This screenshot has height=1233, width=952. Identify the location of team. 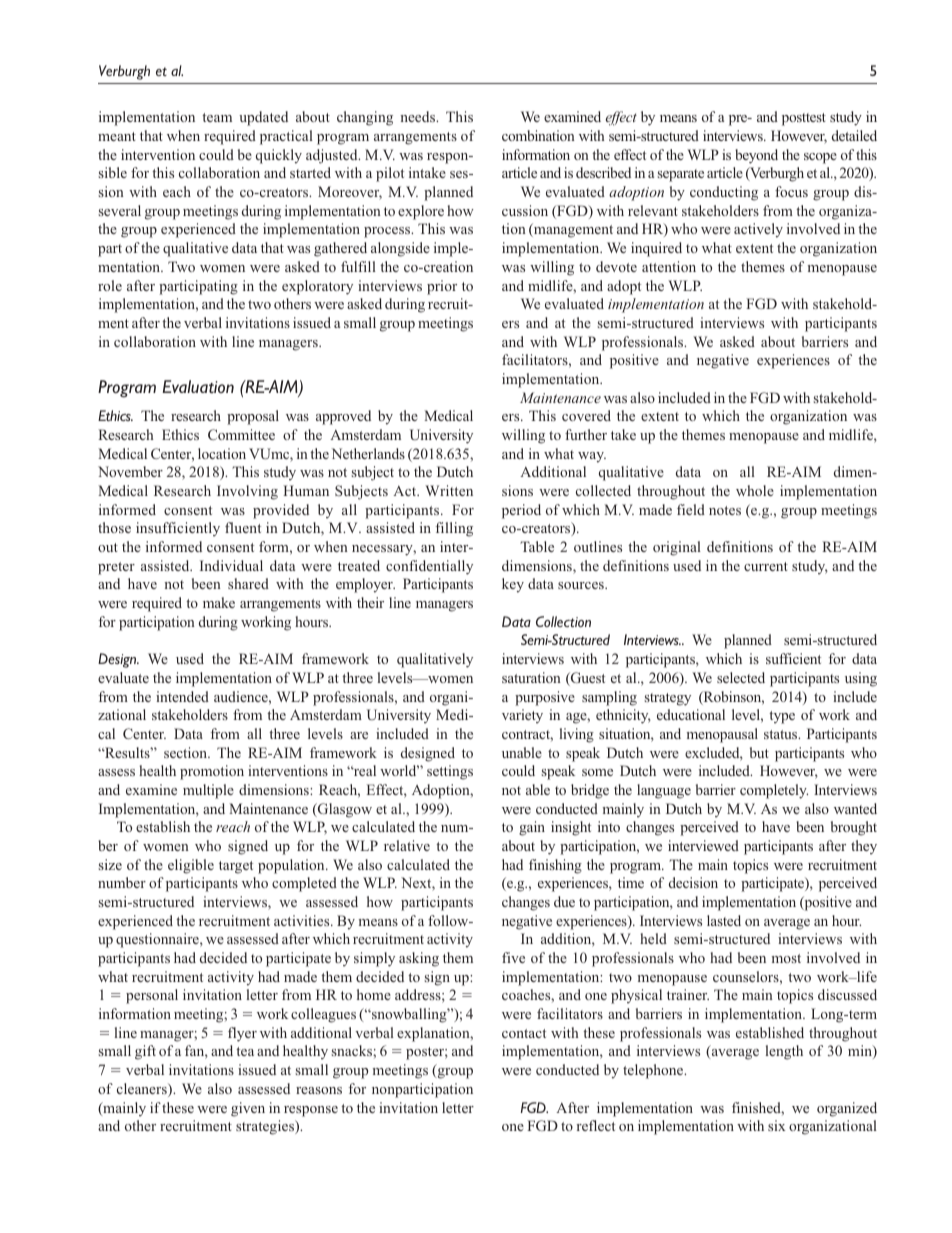
(217, 117).
